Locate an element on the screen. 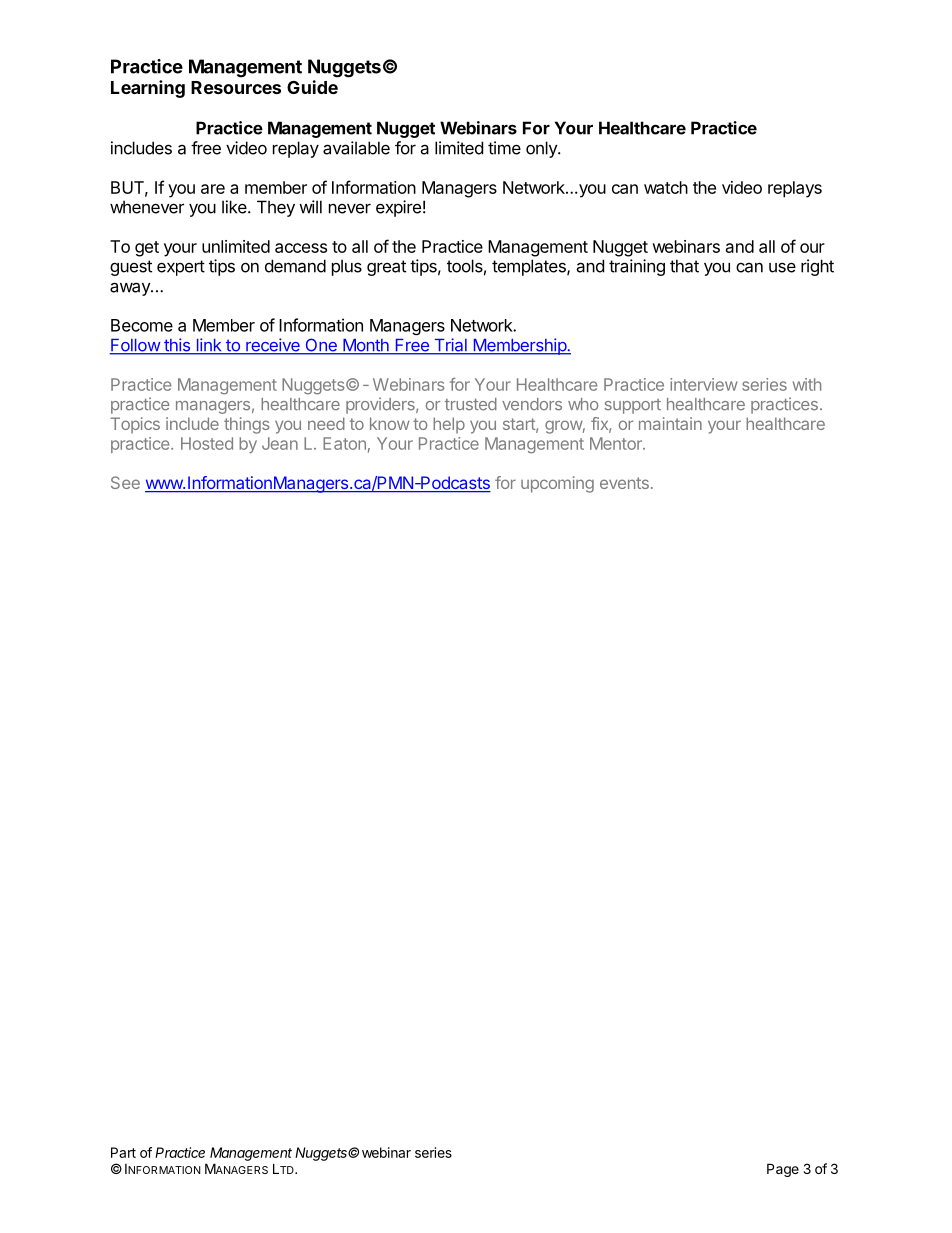 The width and height of the screenshot is (952, 1233). Page is located at coordinates (783, 1170).
